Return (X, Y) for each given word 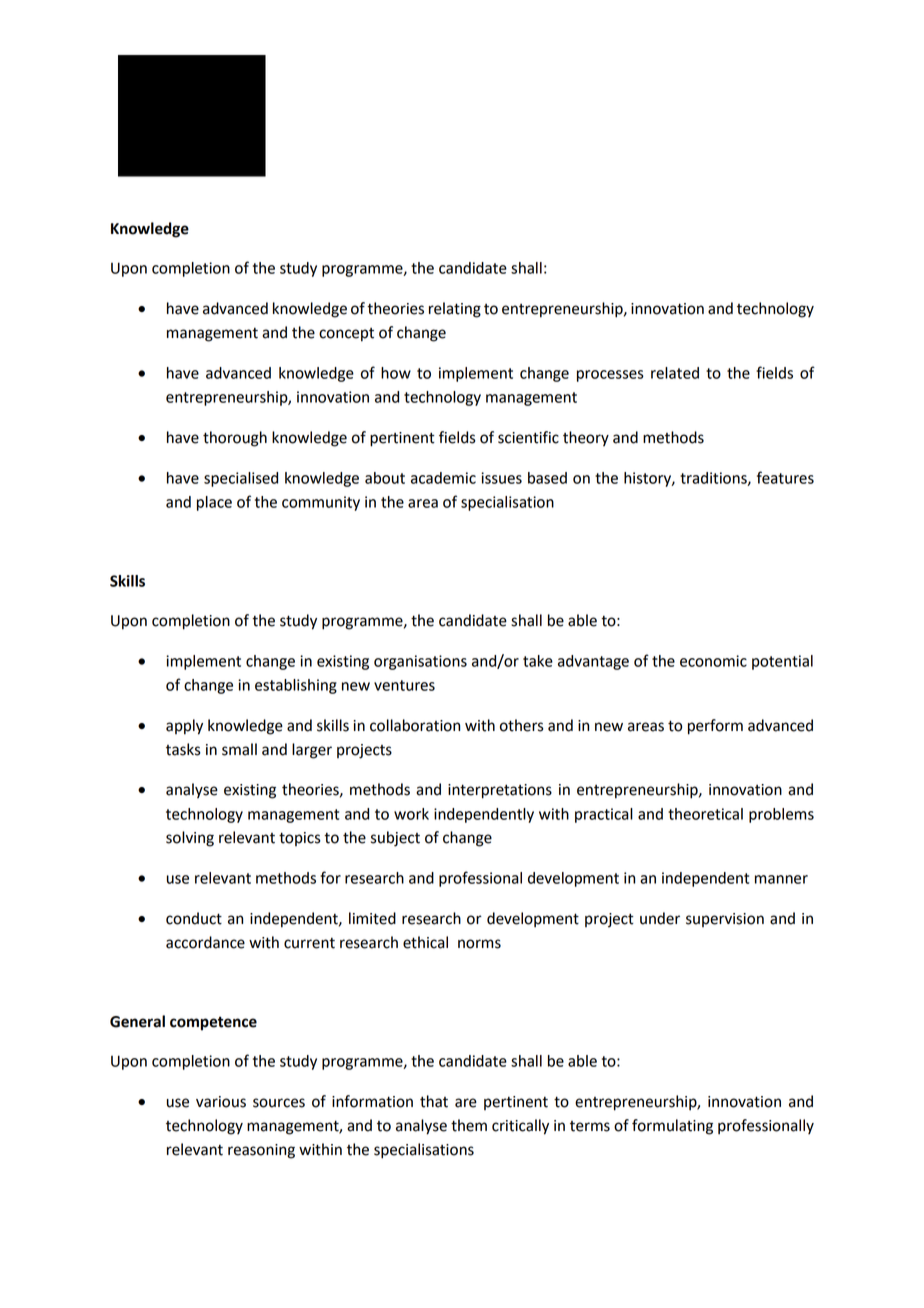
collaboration (415, 725)
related (675, 373)
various (221, 1102)
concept (346, 335)
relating (455, 310)
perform (715, 727)
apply (184, 727)
